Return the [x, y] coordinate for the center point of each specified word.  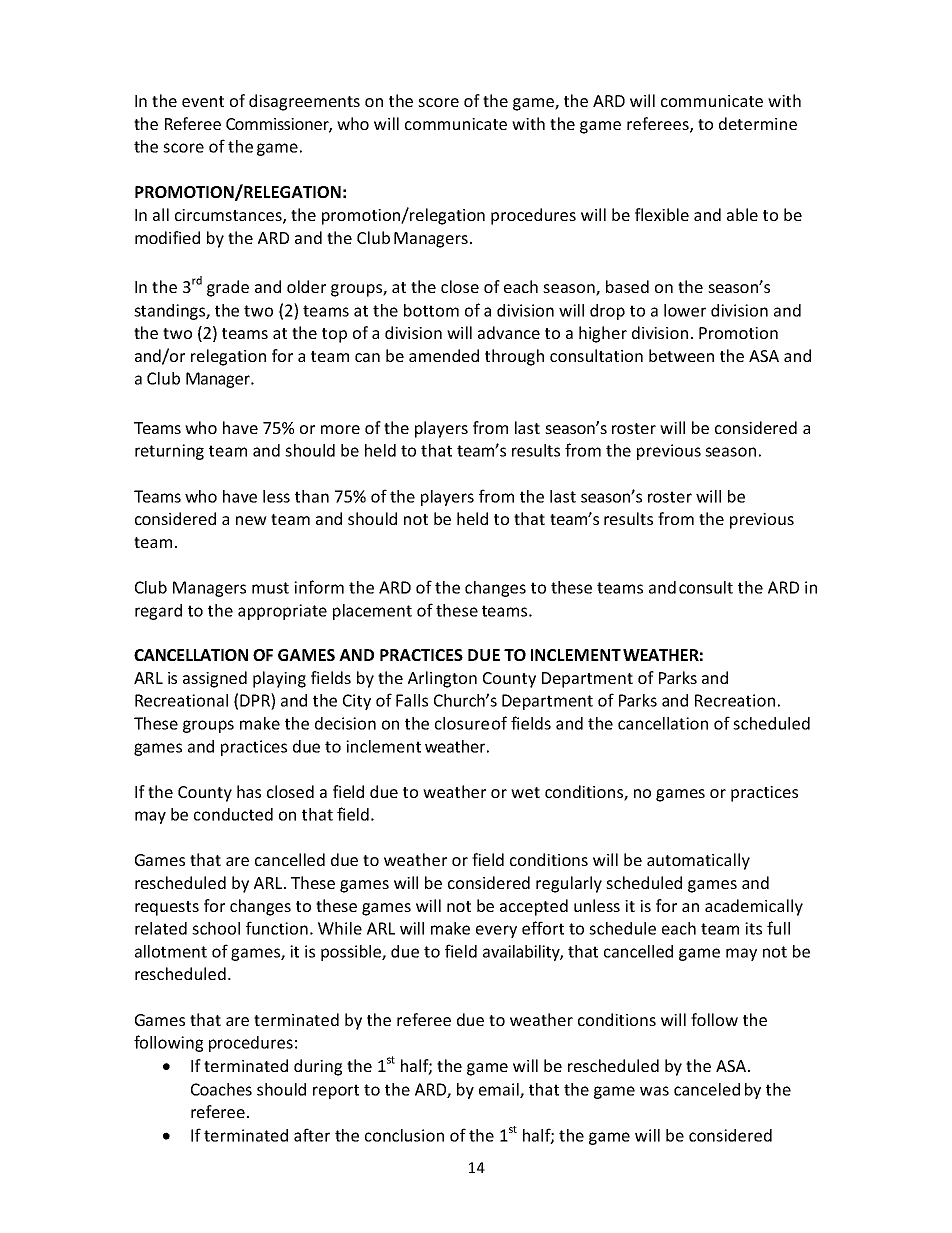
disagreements [304, 102]
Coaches [221, 1089]
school [216, 928]
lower [685, 310]
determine [758, 123]
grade [228, 288]
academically [754, 907]
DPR [256, 700]
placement [372, 612]
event [203, 101]
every [496, 931]
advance [509, 332]
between [681, 355]
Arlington [442, 679]
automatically [698, 861]
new [251, 520]
